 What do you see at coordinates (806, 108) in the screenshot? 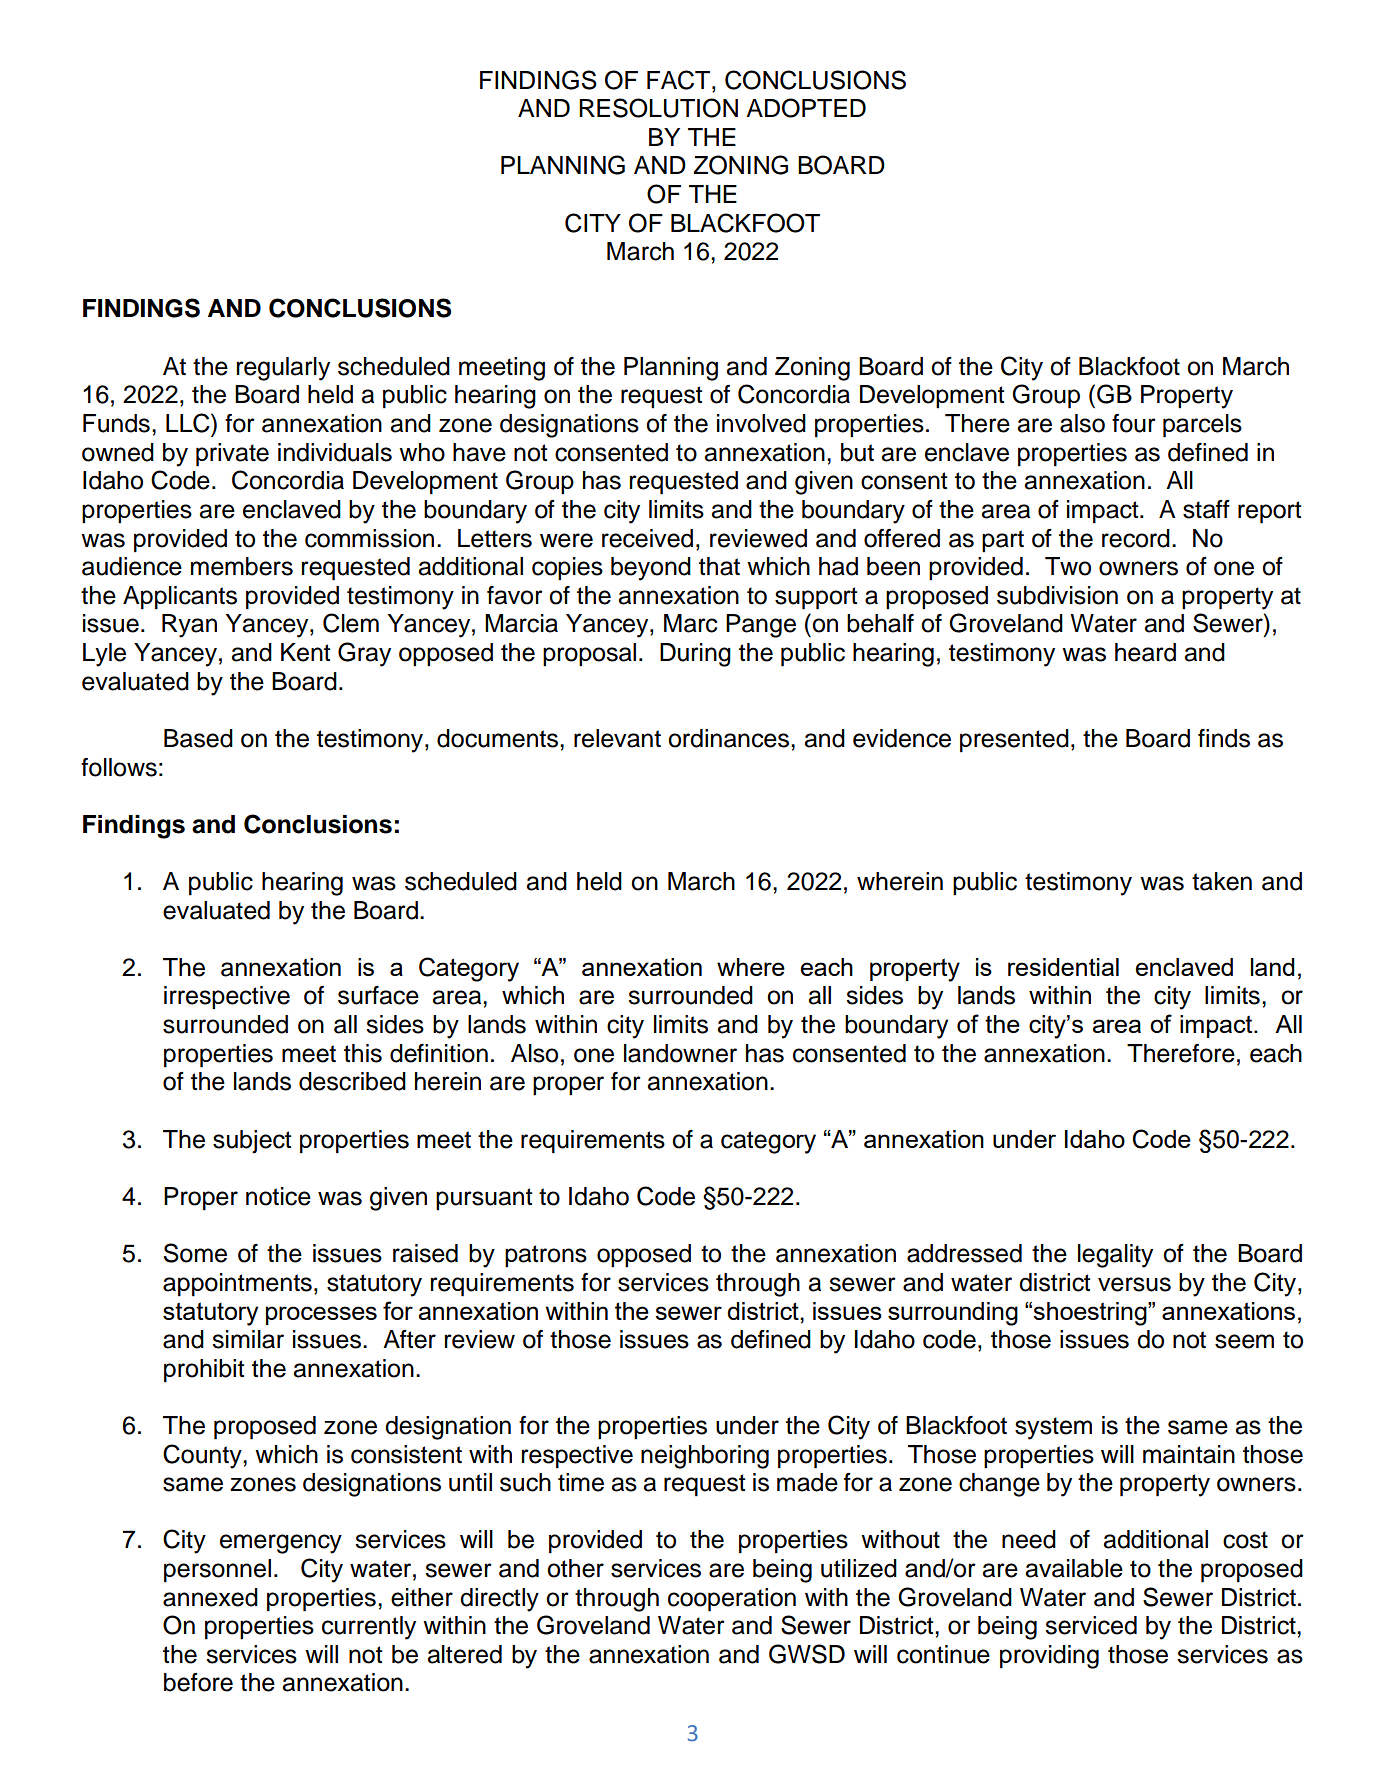
I see `ADOPTED` at bounding box center [806, 108].
